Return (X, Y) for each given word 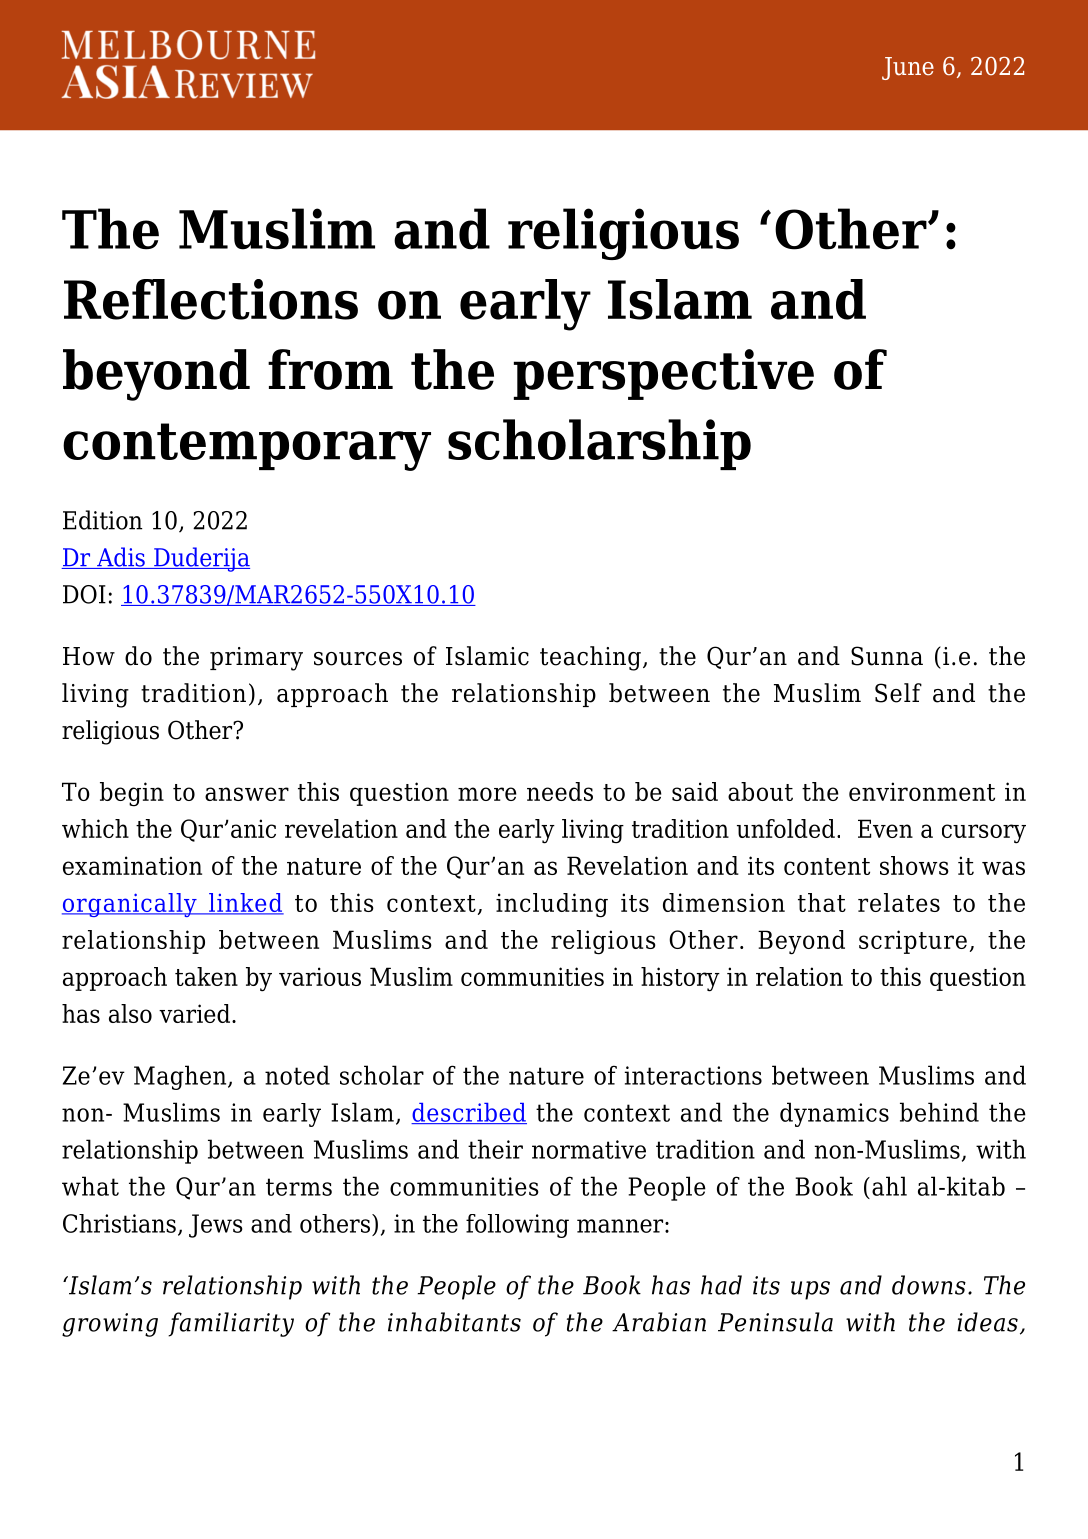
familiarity (231, 1324)
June (908, 68)
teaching (590, 658)
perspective (664, 374)
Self (898, 693)
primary (256, 659)
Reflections (211, 299)
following (517, 1226)
